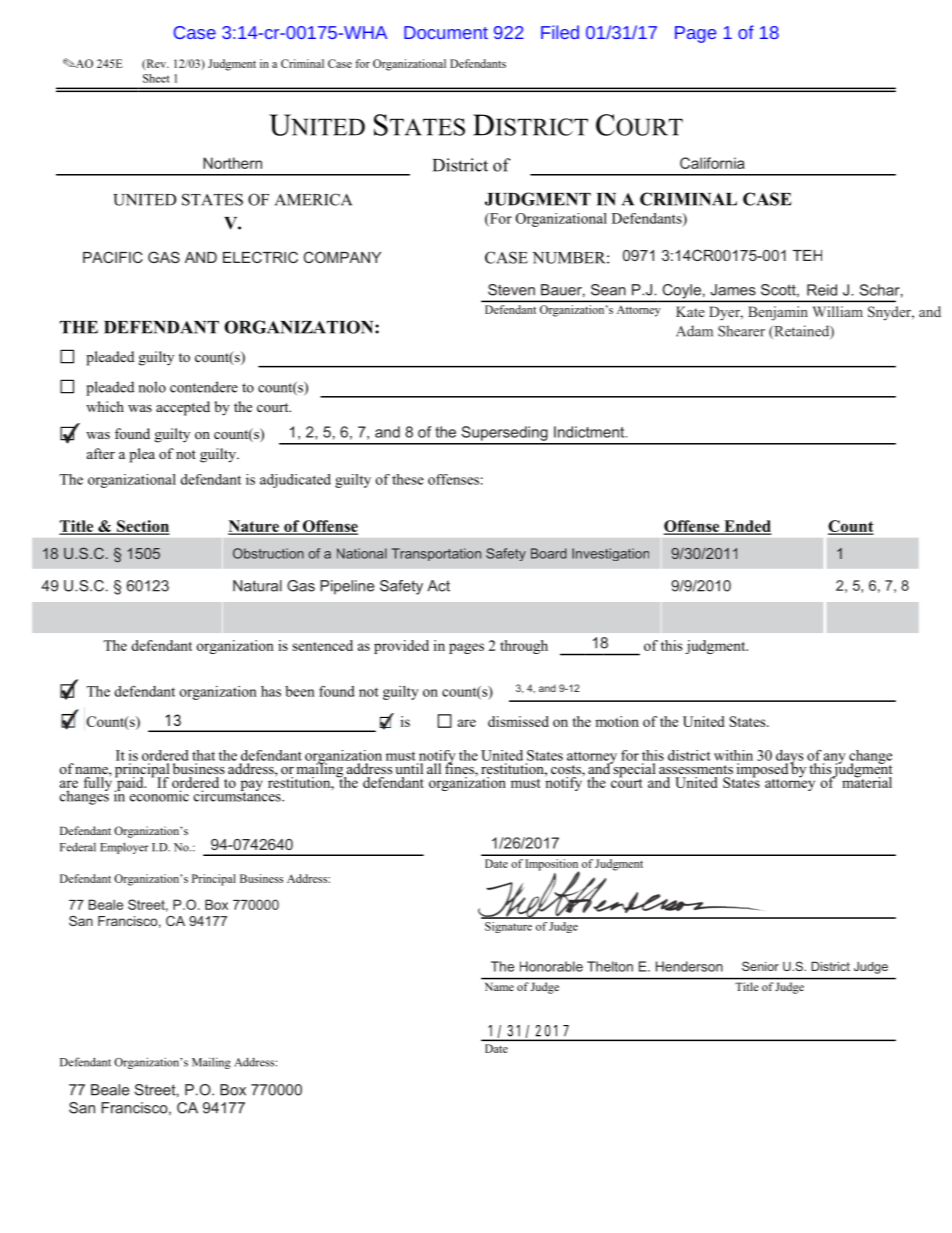  Describe the element at coordinates (446, 32) in the image. I see `Document` at that location.
